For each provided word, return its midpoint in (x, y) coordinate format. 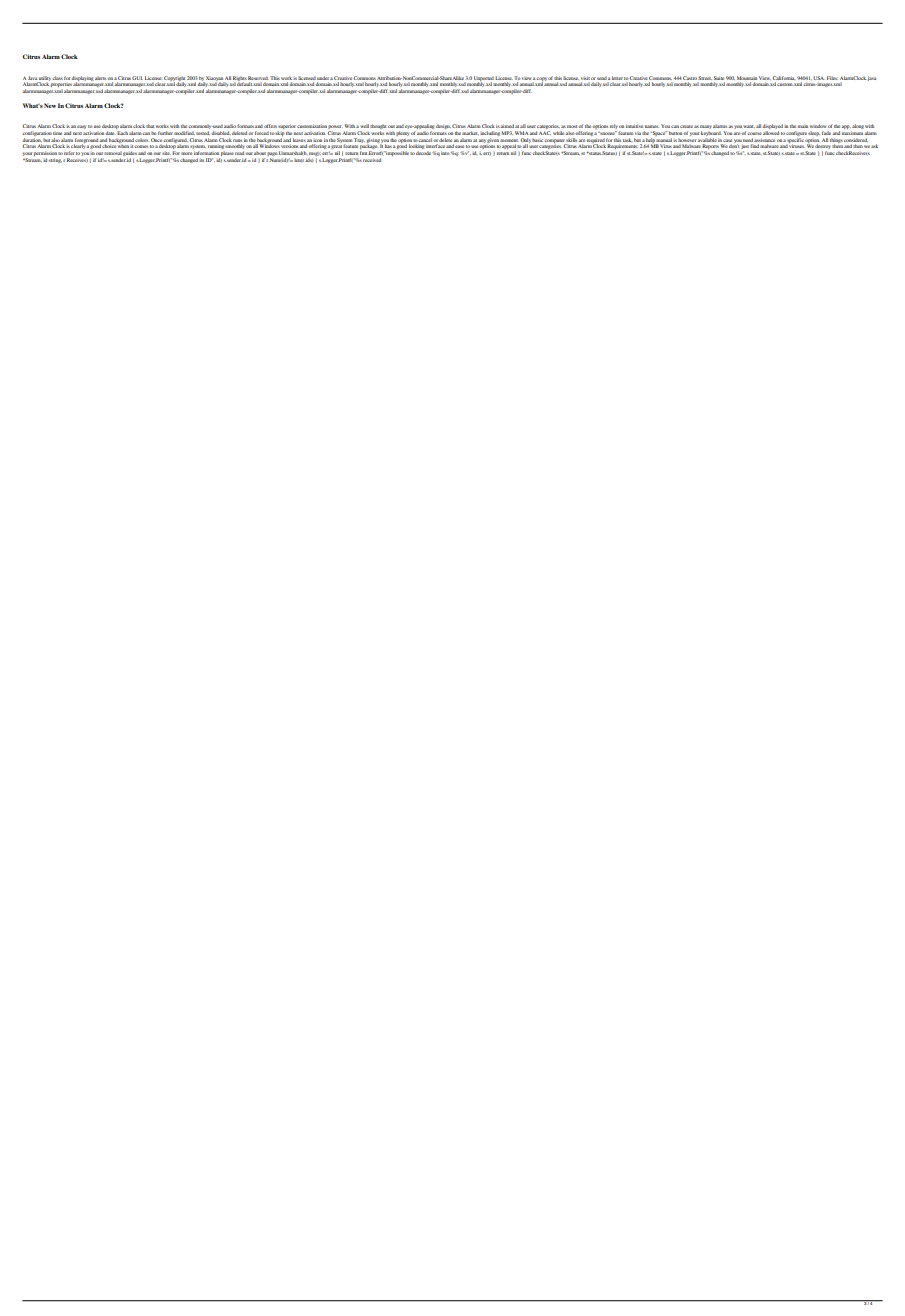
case (727, 140)
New (50, 105)
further (165, 133)
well (364, 126)
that (150, 126)
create (686, 126)
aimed (507, 126)
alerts (101, 78)
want (749, 126)
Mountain (747, 78)
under (323, 78)
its (201, 160)
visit (585, 78)
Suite (719, 78)
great (337, 146)
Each (122, 133)
